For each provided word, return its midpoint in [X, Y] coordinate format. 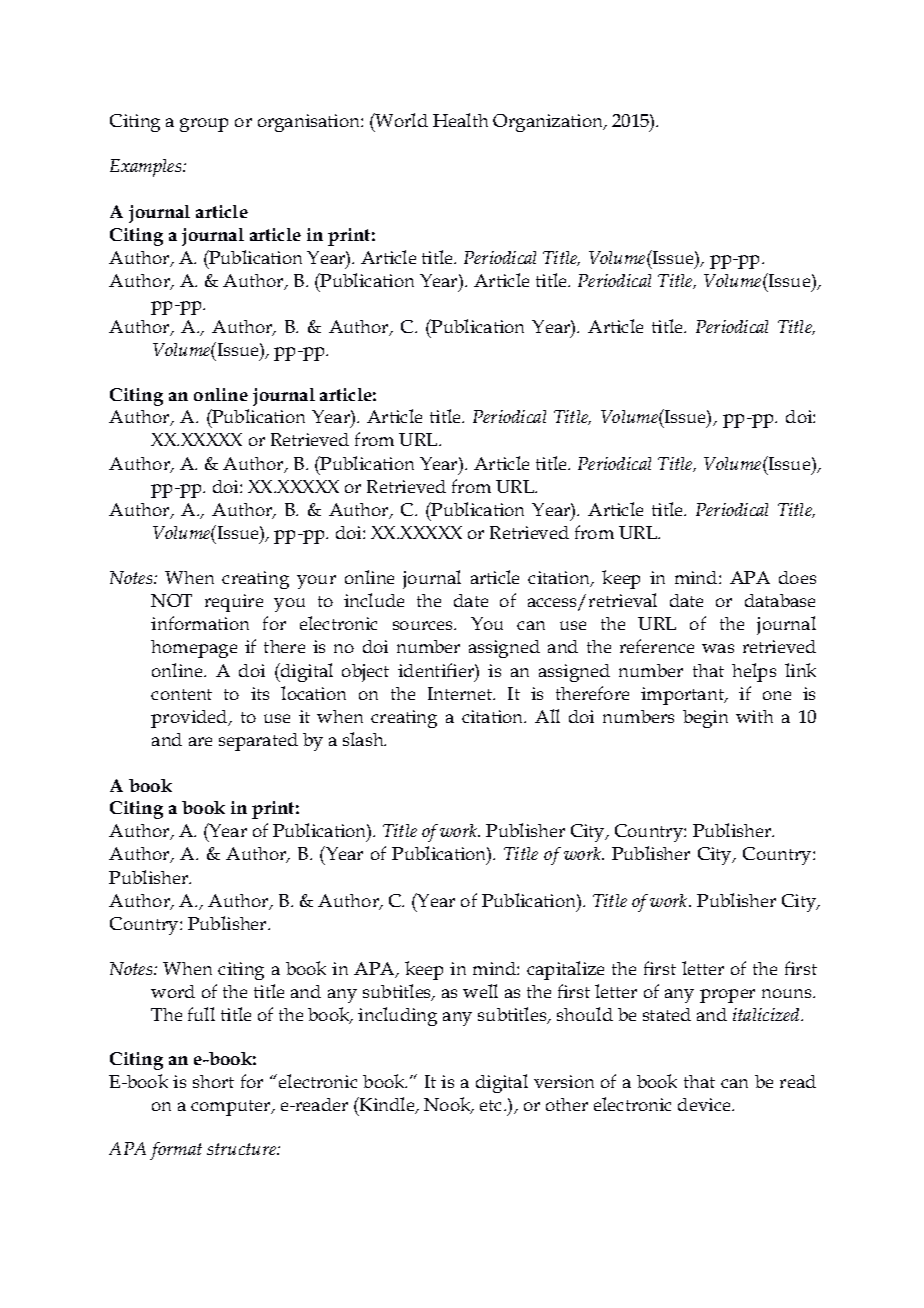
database [780, 600]
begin [705, 719]
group [204, 125]
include [374, 600]
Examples [147, 168]
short [213, 1081]
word [173, 991]
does [797, 577]
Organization [549, 123]
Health [460, 120]
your [316, 582]
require [234, 603]
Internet [461, 693]
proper [727, 996]
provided [190, 719]
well [480, 991]
